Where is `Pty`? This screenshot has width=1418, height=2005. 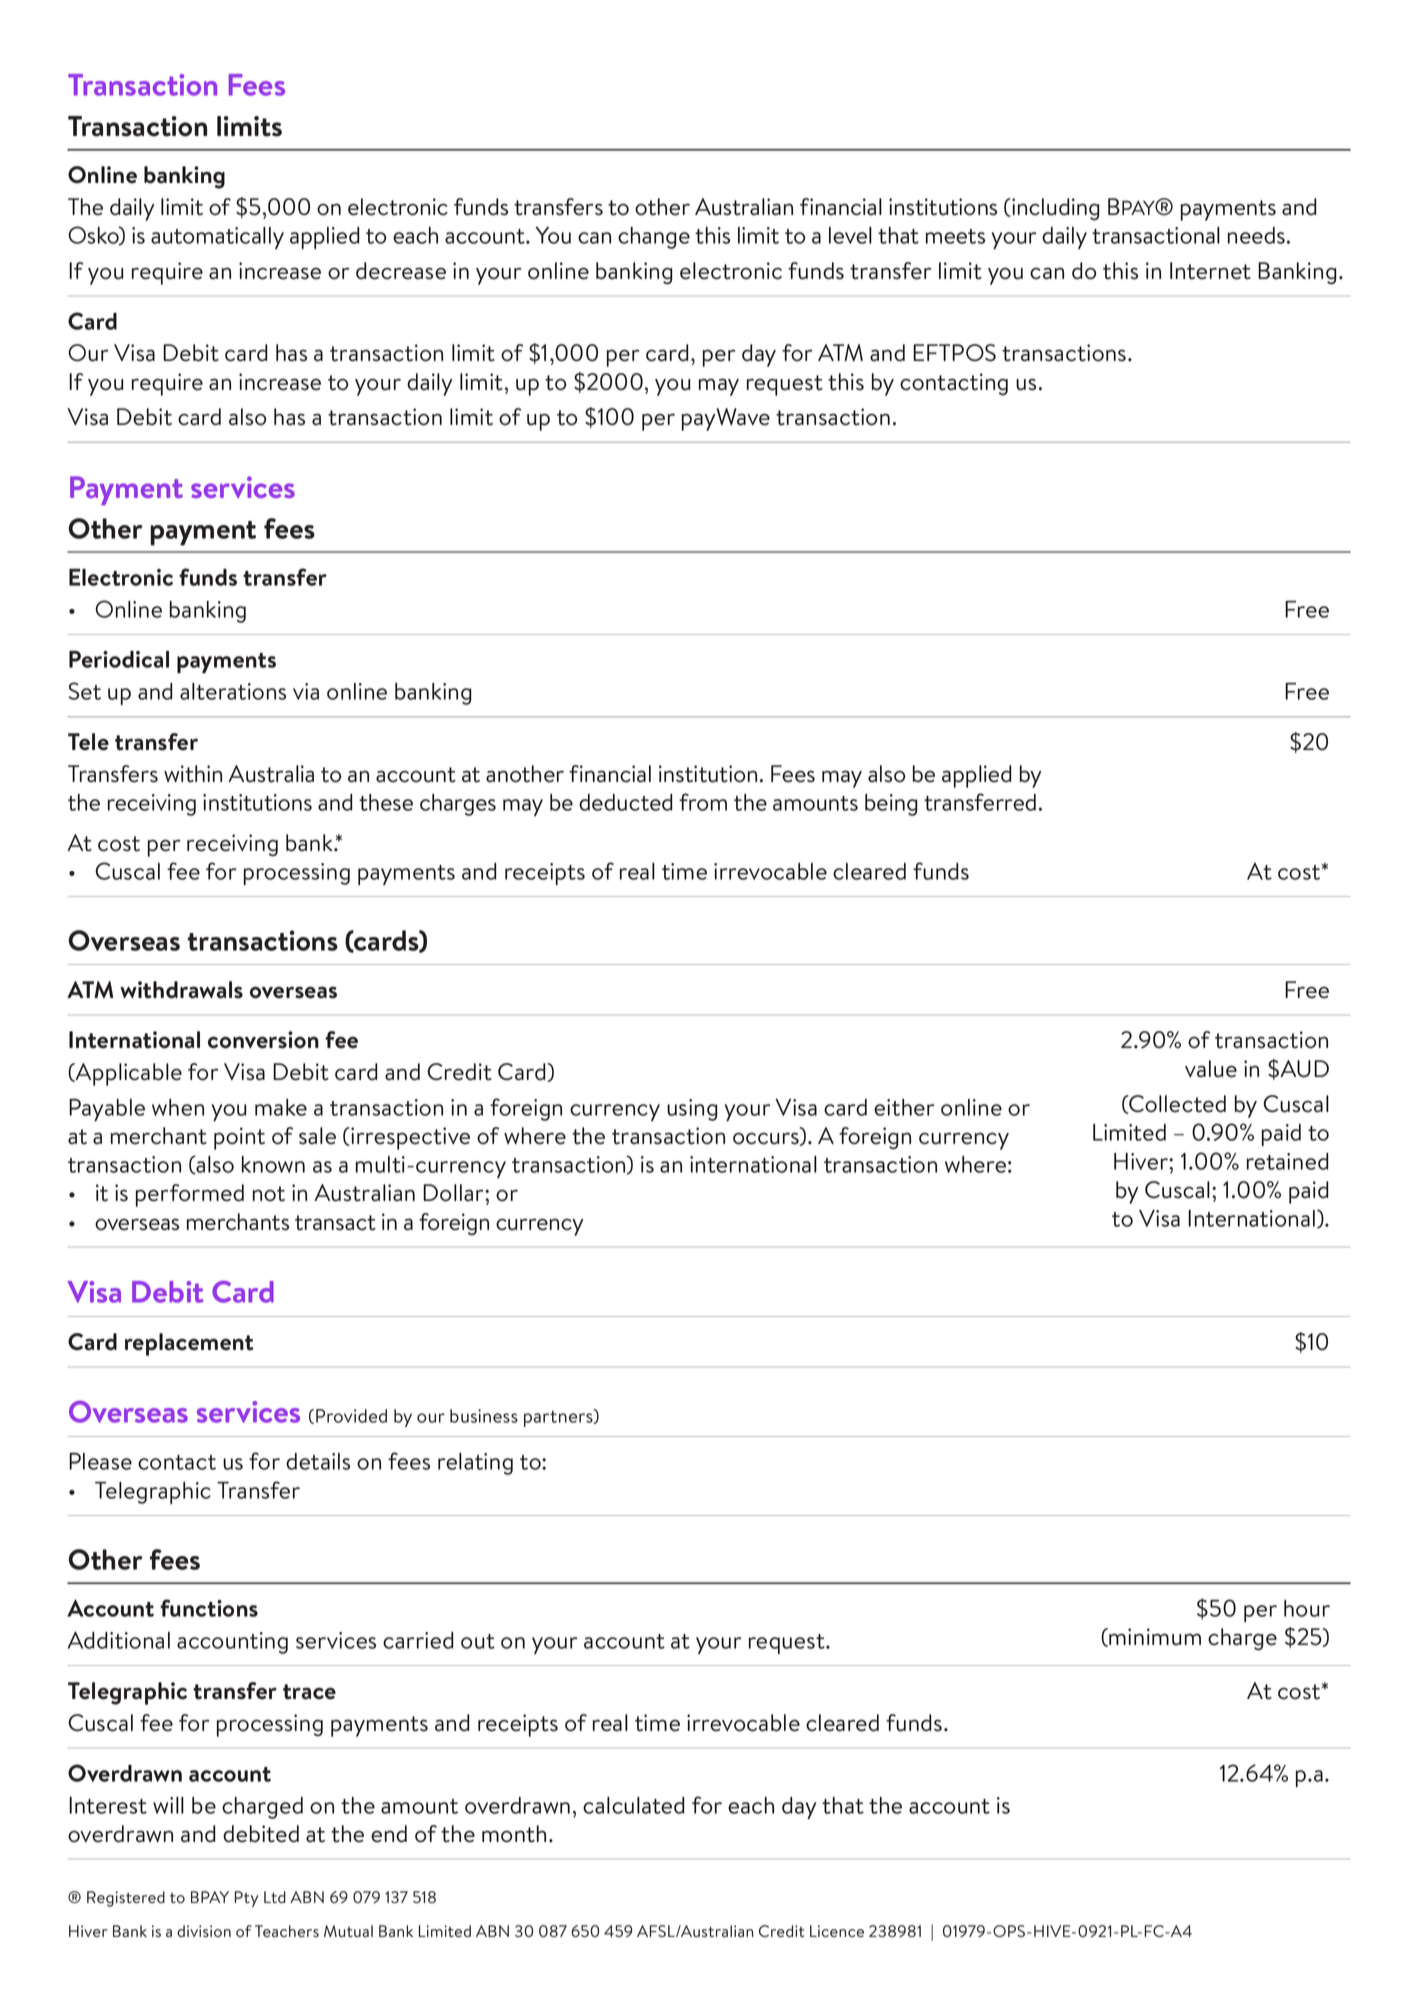 Pty is located at coordinates (246, 1899).
